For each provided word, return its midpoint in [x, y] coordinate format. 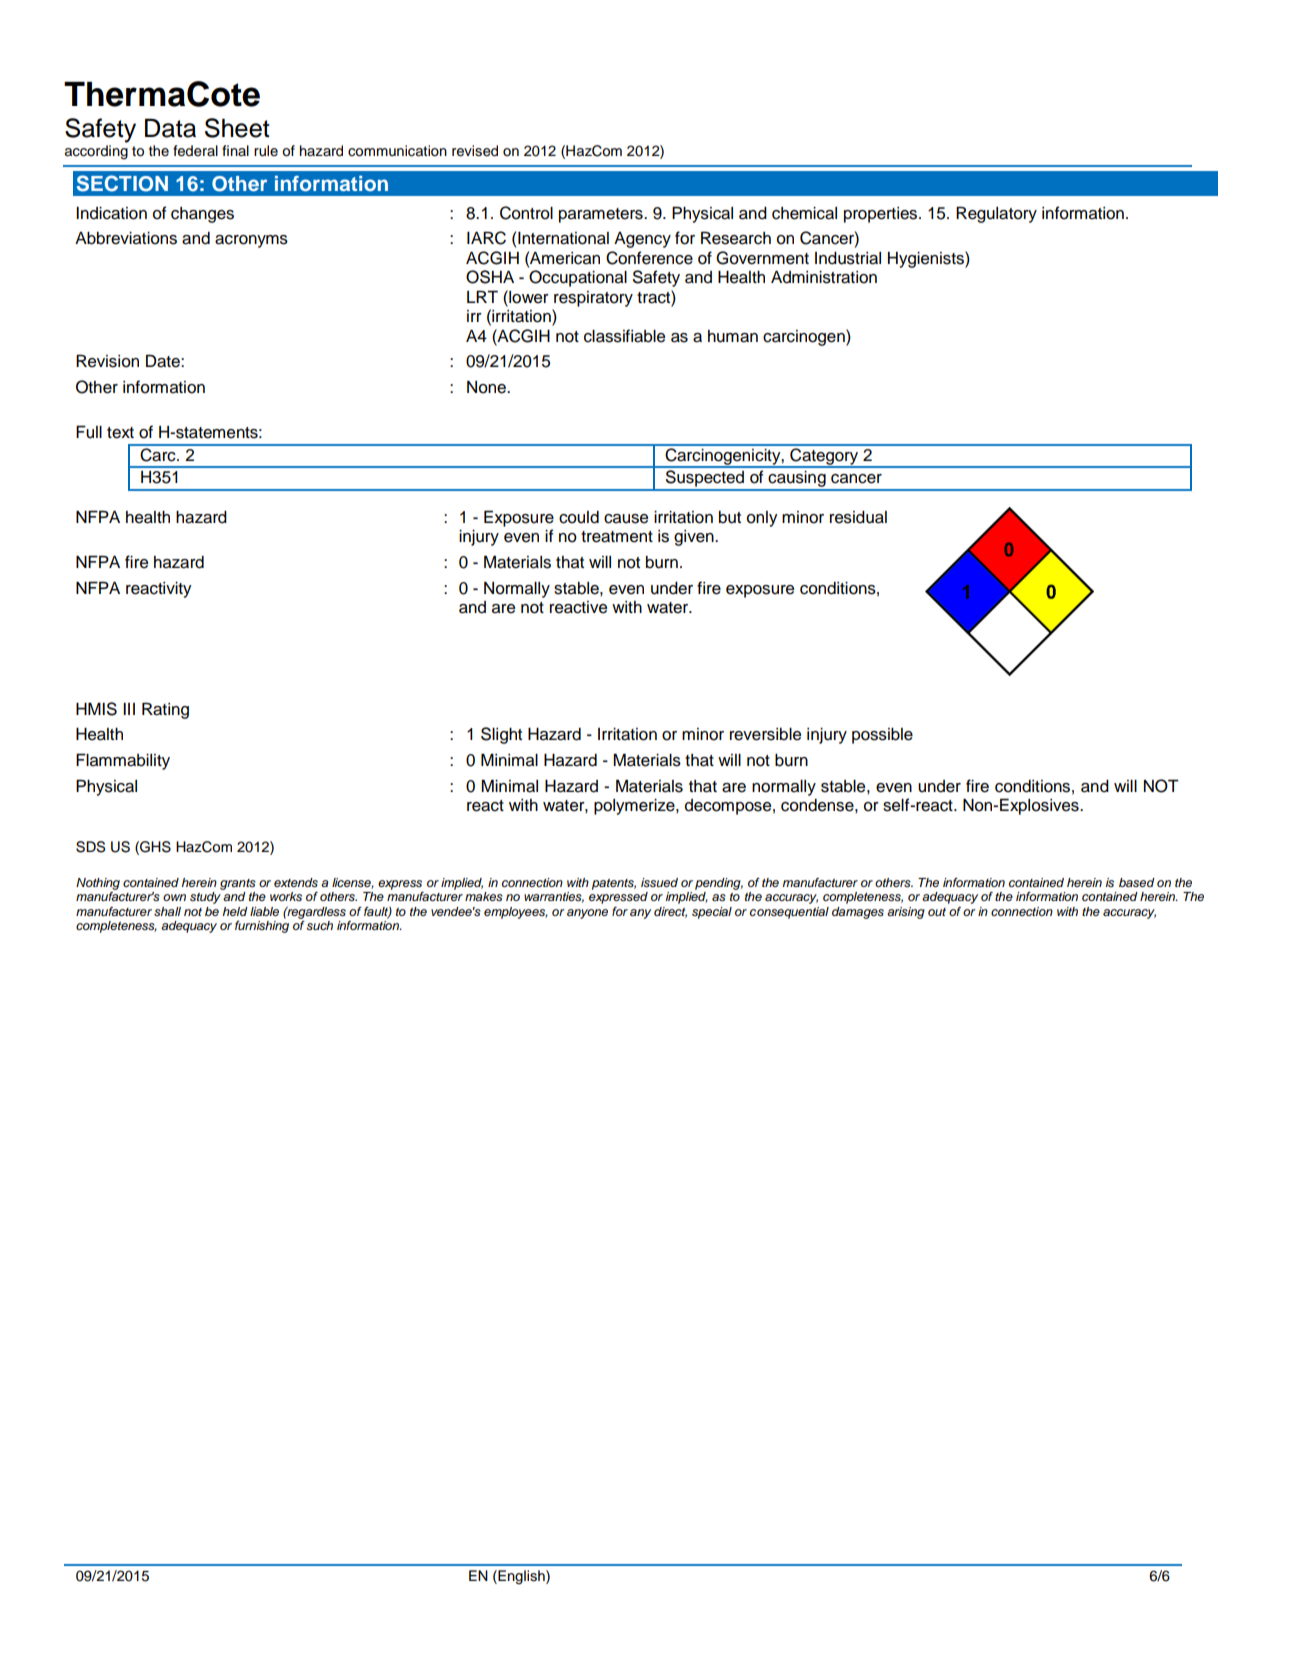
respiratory [593, 299]
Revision [107, 361]
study [205, 898]
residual [858, 517]
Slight [501, 735]
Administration [824, 277]
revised [475, 151]
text [120, 433]
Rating [165, 710]
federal [195, 151]
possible [882, 736]
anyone [587, 914]
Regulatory [996, 214]
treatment [617, 537]
